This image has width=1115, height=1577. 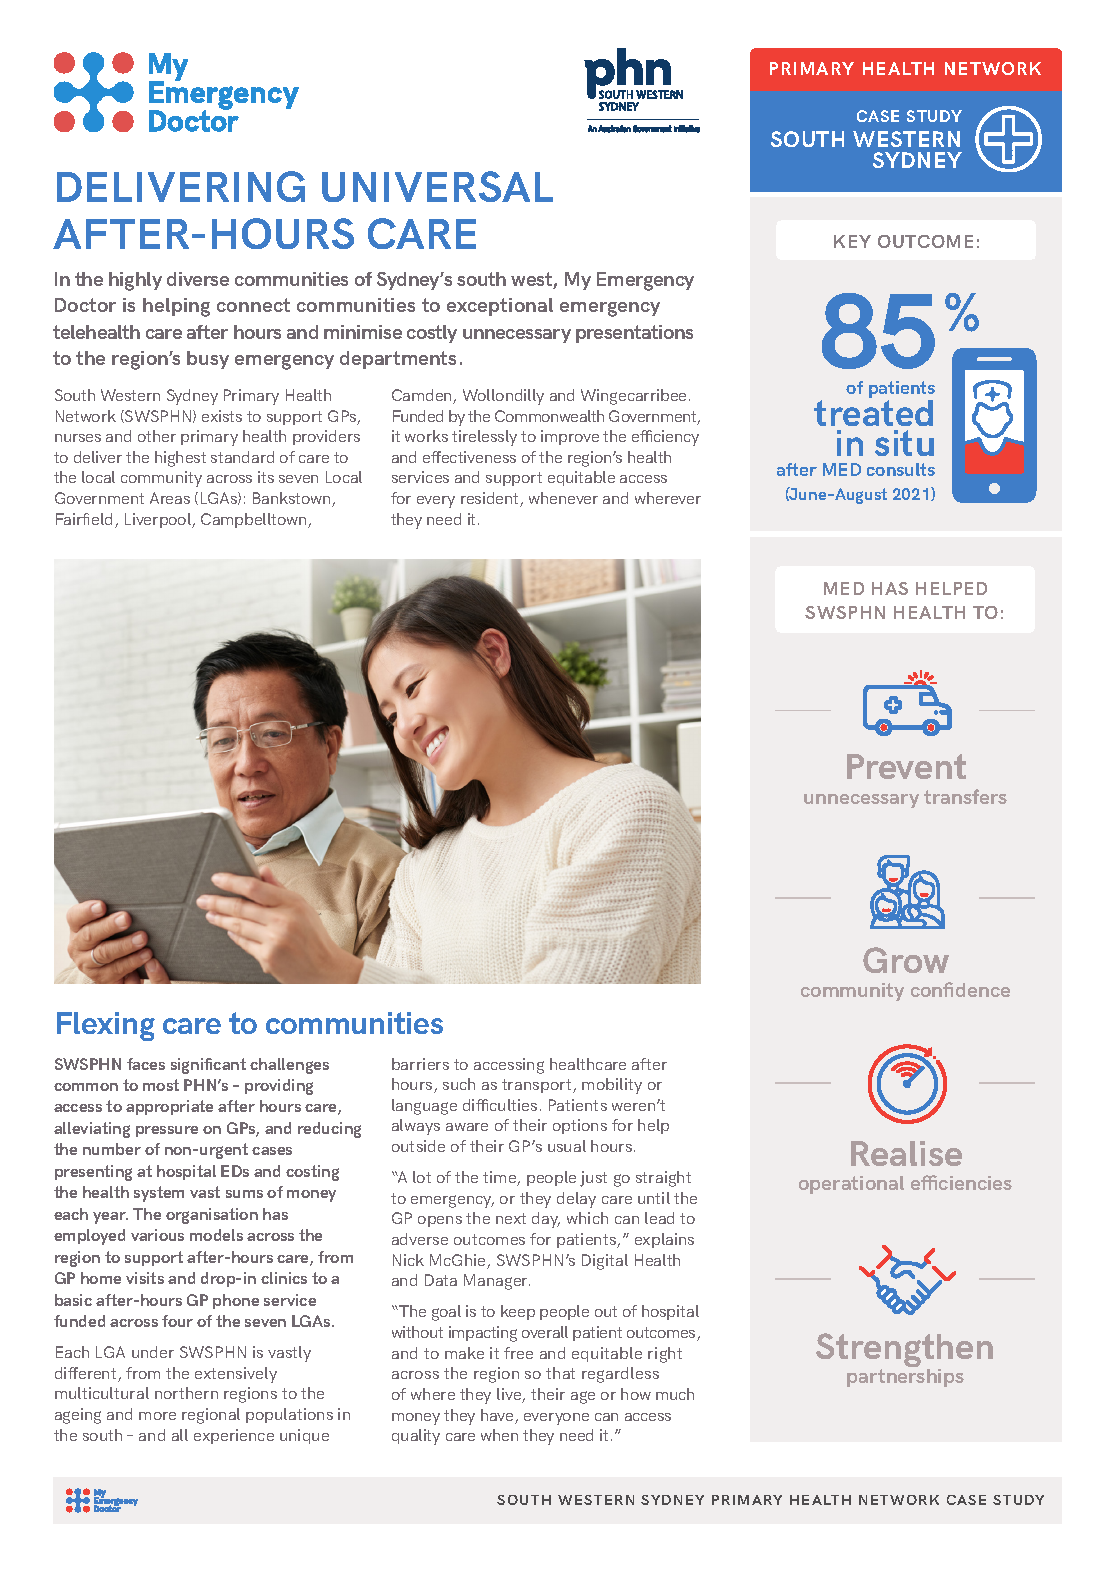 What do you see at coordinates (906, 766) in the image?
I see `Prevent` at bounding box center [906, 766].
